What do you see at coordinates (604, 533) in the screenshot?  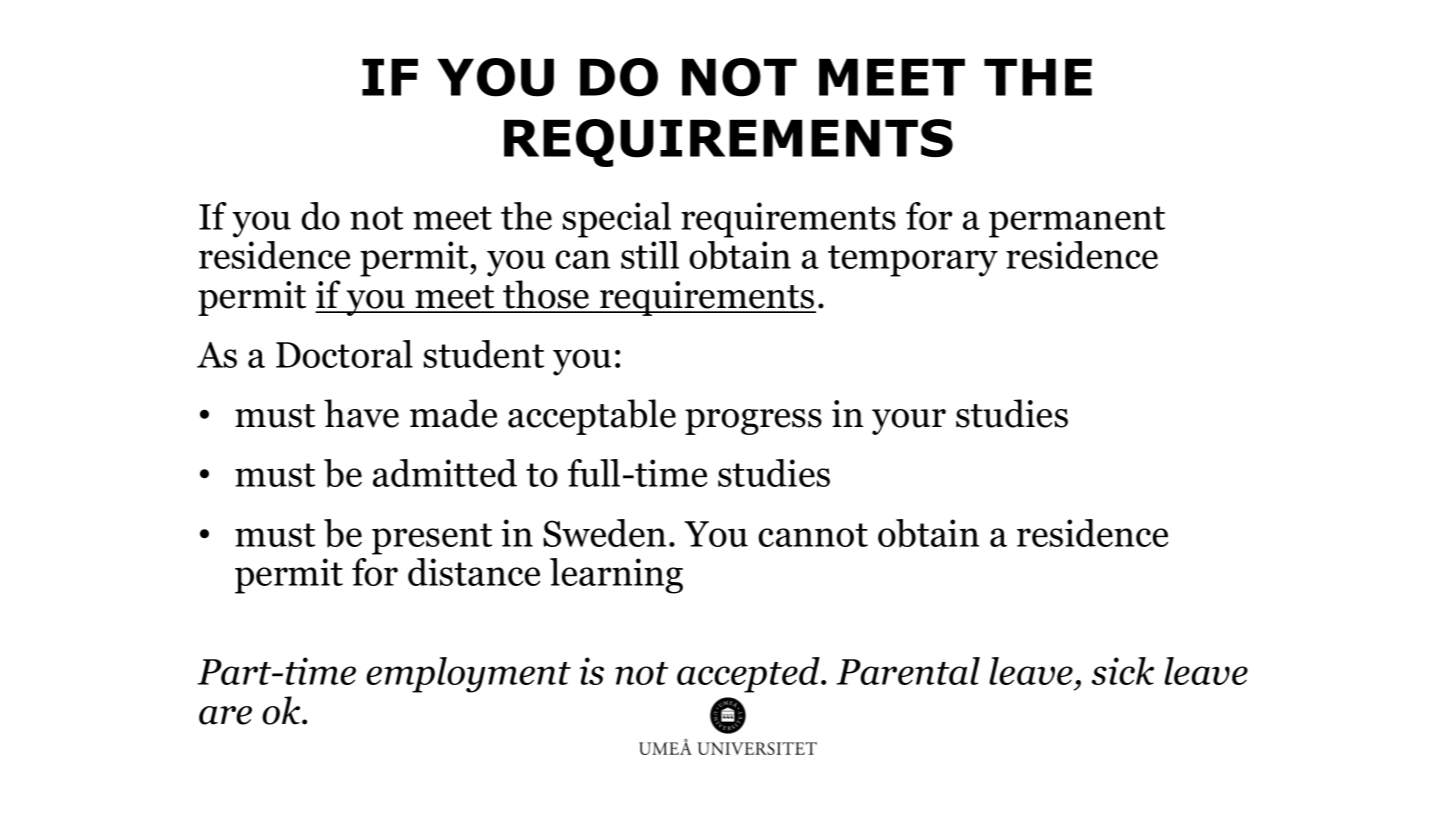 I see `Sweden` at bounding box center [604, 533].
